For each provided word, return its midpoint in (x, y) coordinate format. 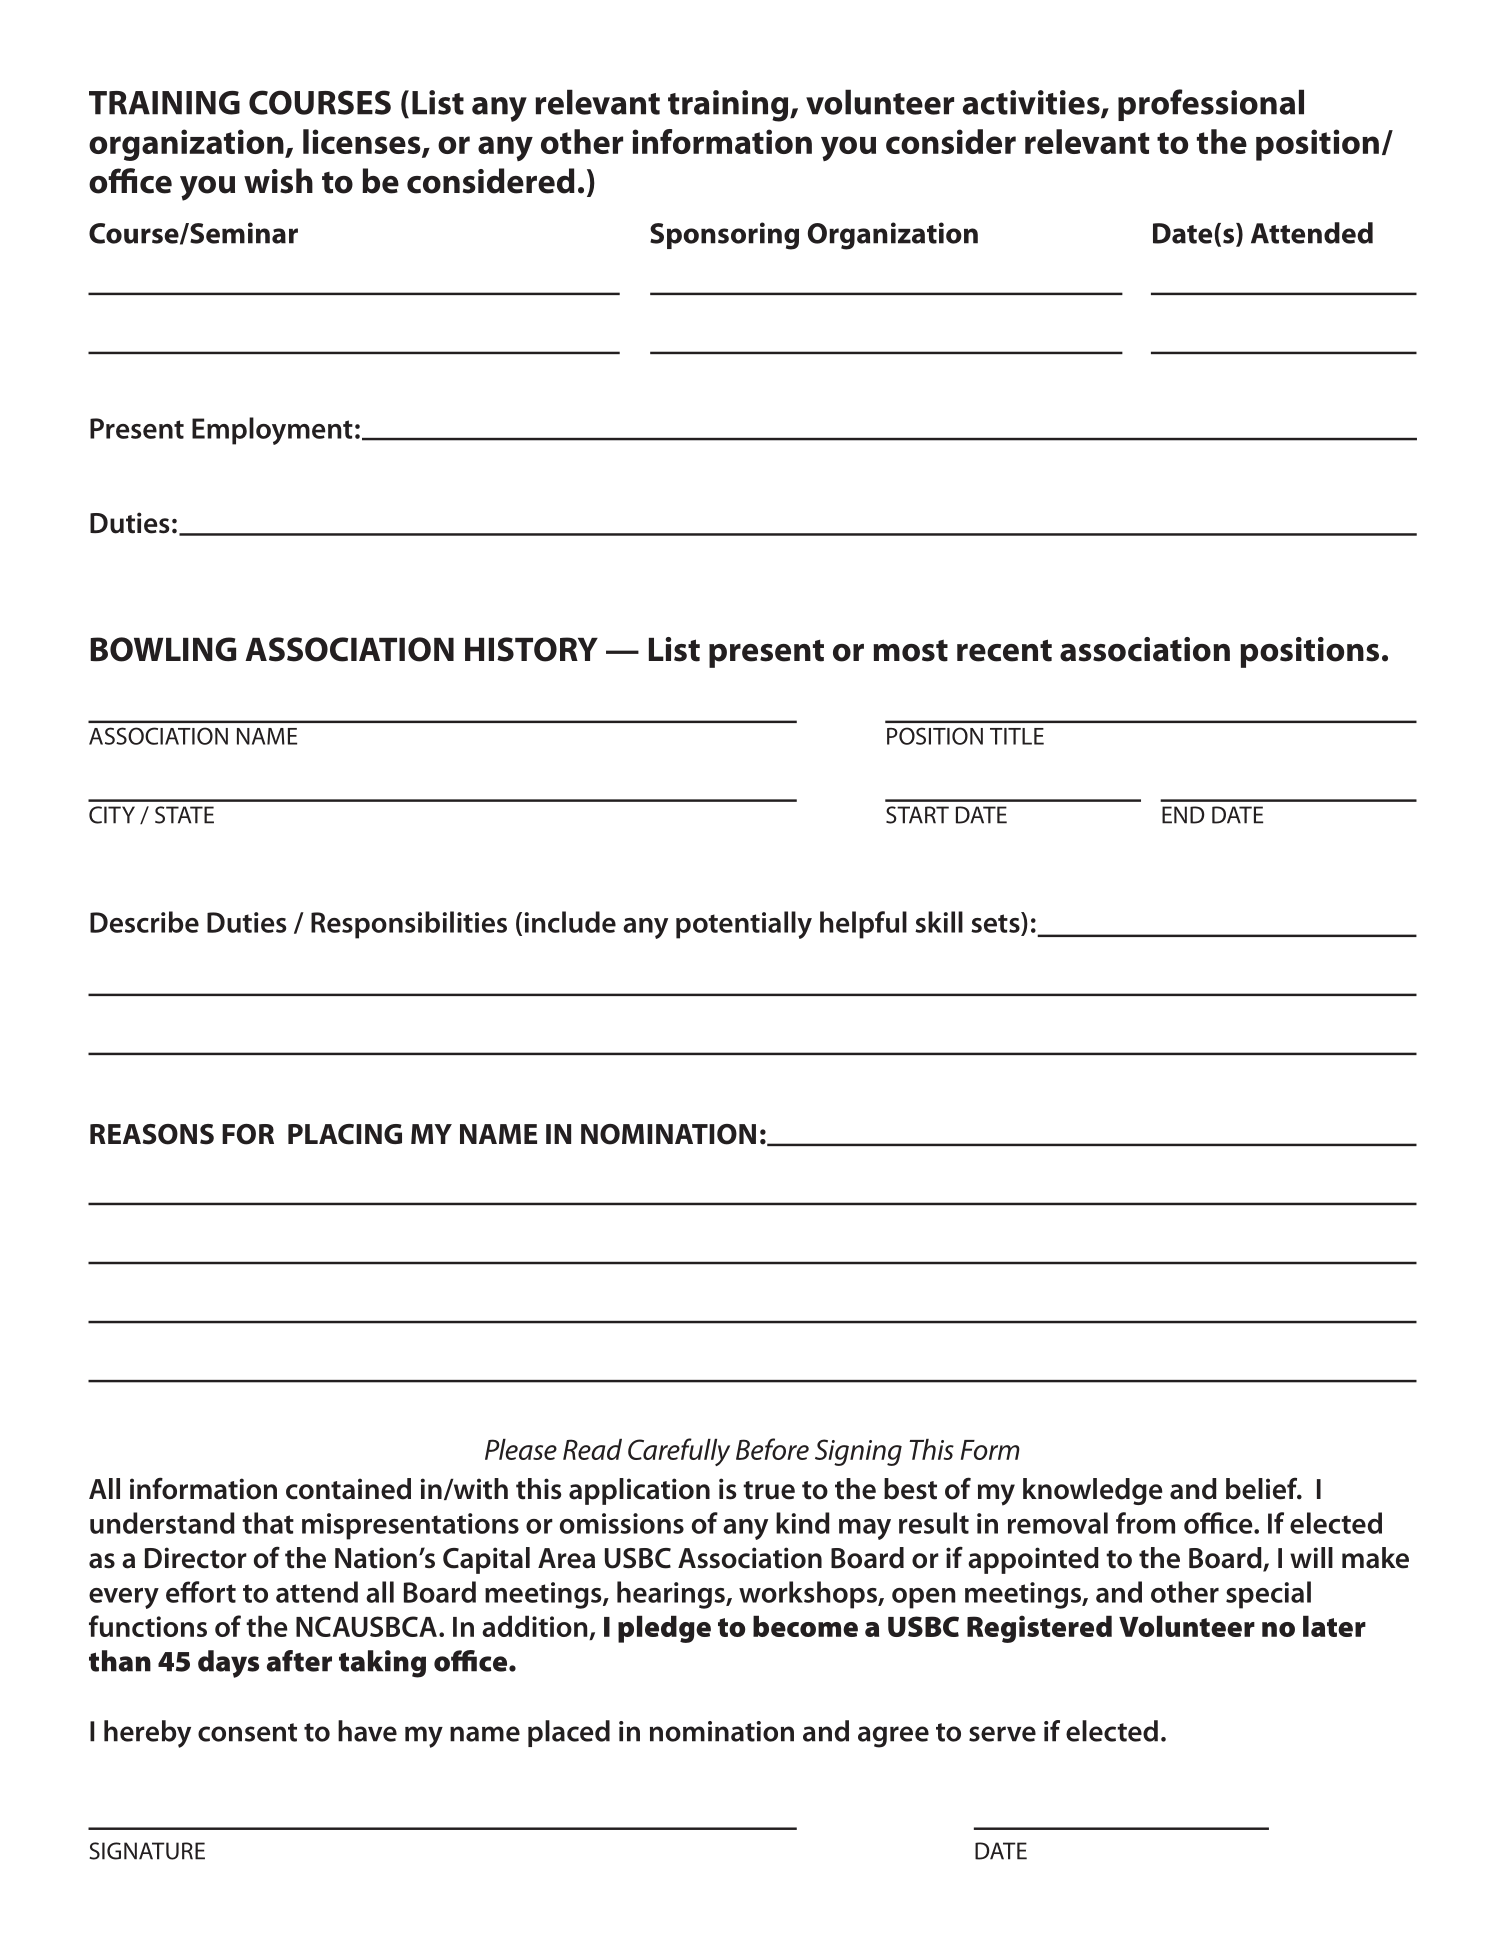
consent (247, 1732)
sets (996, 922)
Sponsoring (724, 236)
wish (278, 181)
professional (1211, 105)
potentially (744, 925)
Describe (144, 922)
